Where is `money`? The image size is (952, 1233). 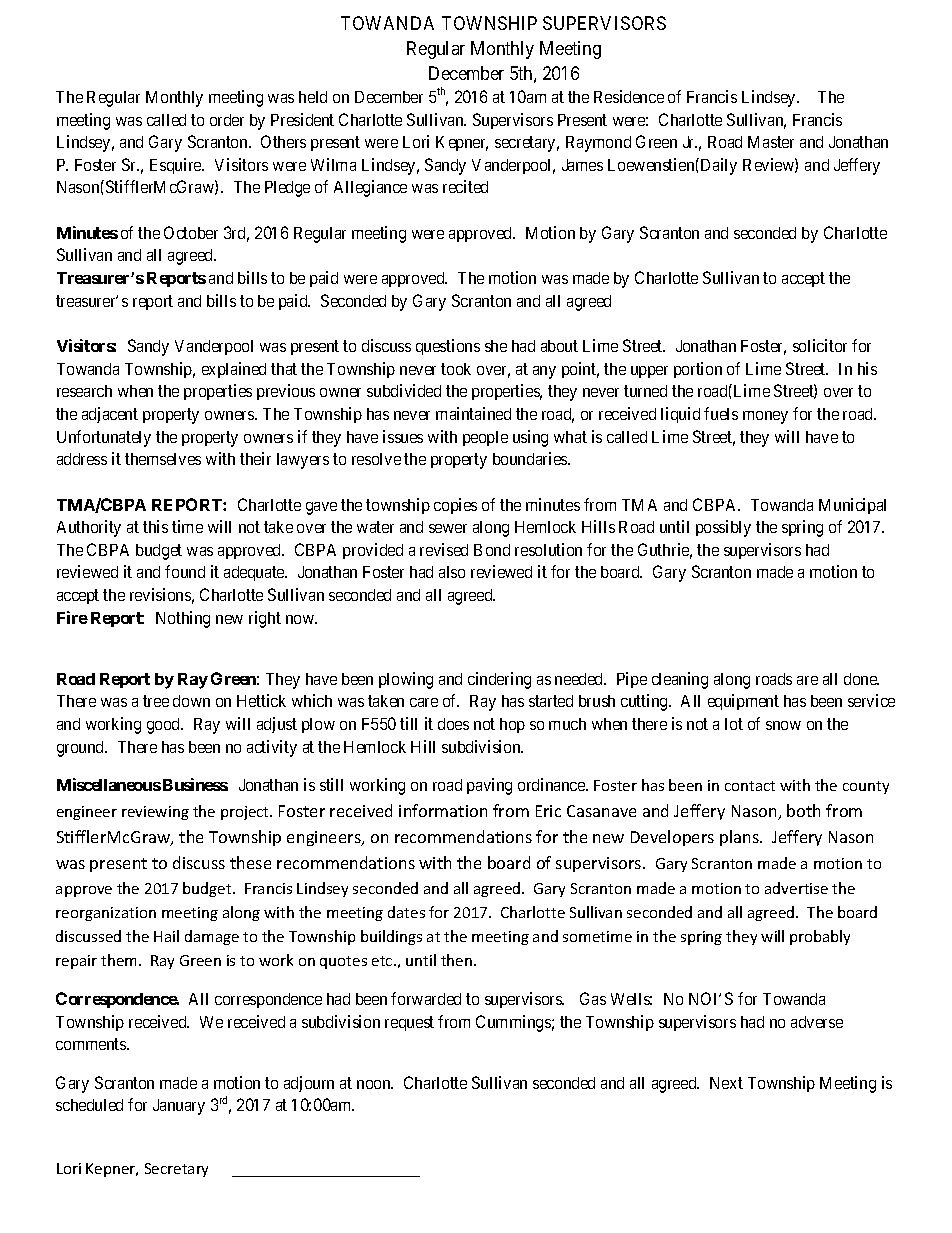
money is located at coordinates (765, 417).
